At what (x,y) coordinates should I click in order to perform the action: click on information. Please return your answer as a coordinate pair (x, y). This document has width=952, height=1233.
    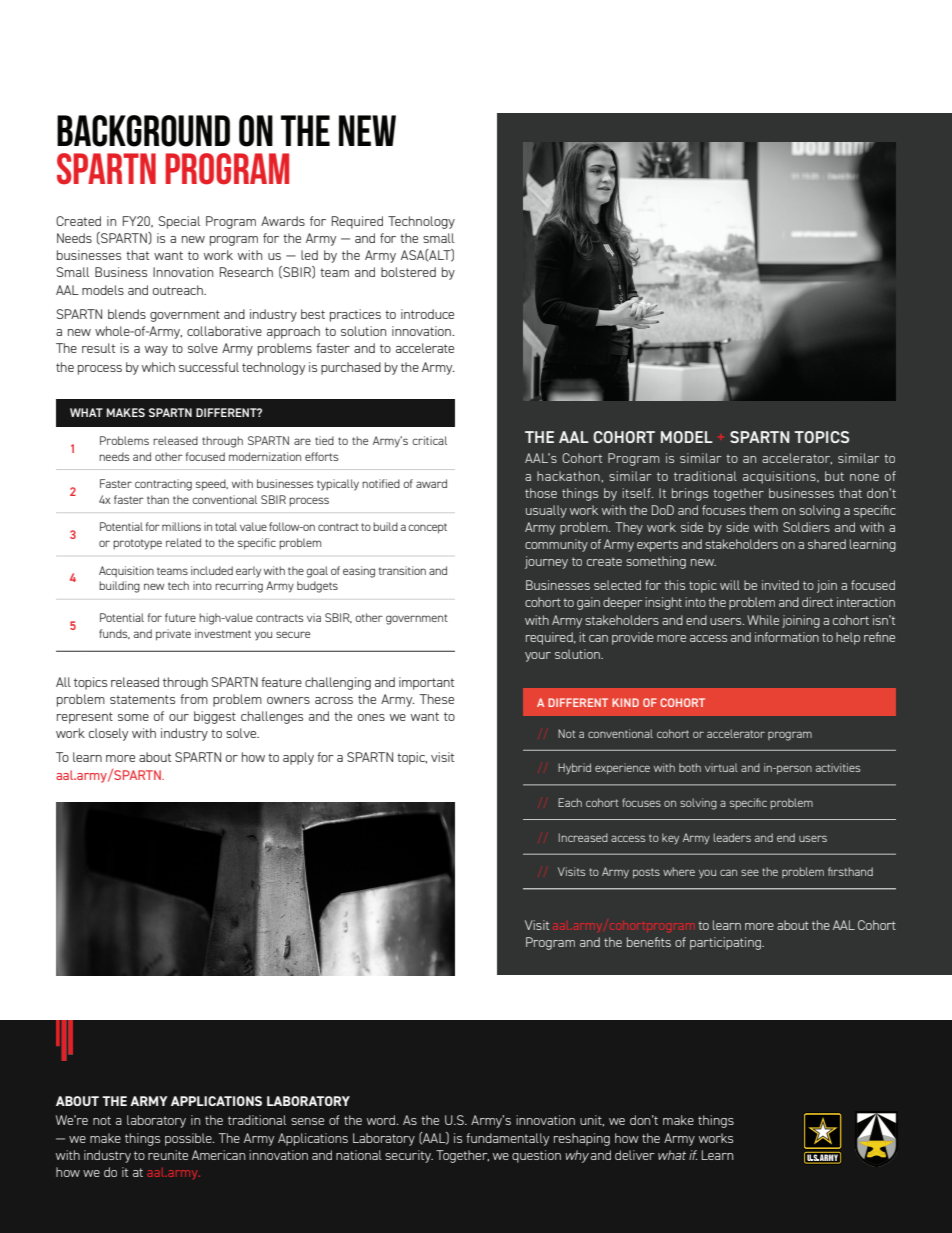
    Looking at the image, I should click on (787, 637).
